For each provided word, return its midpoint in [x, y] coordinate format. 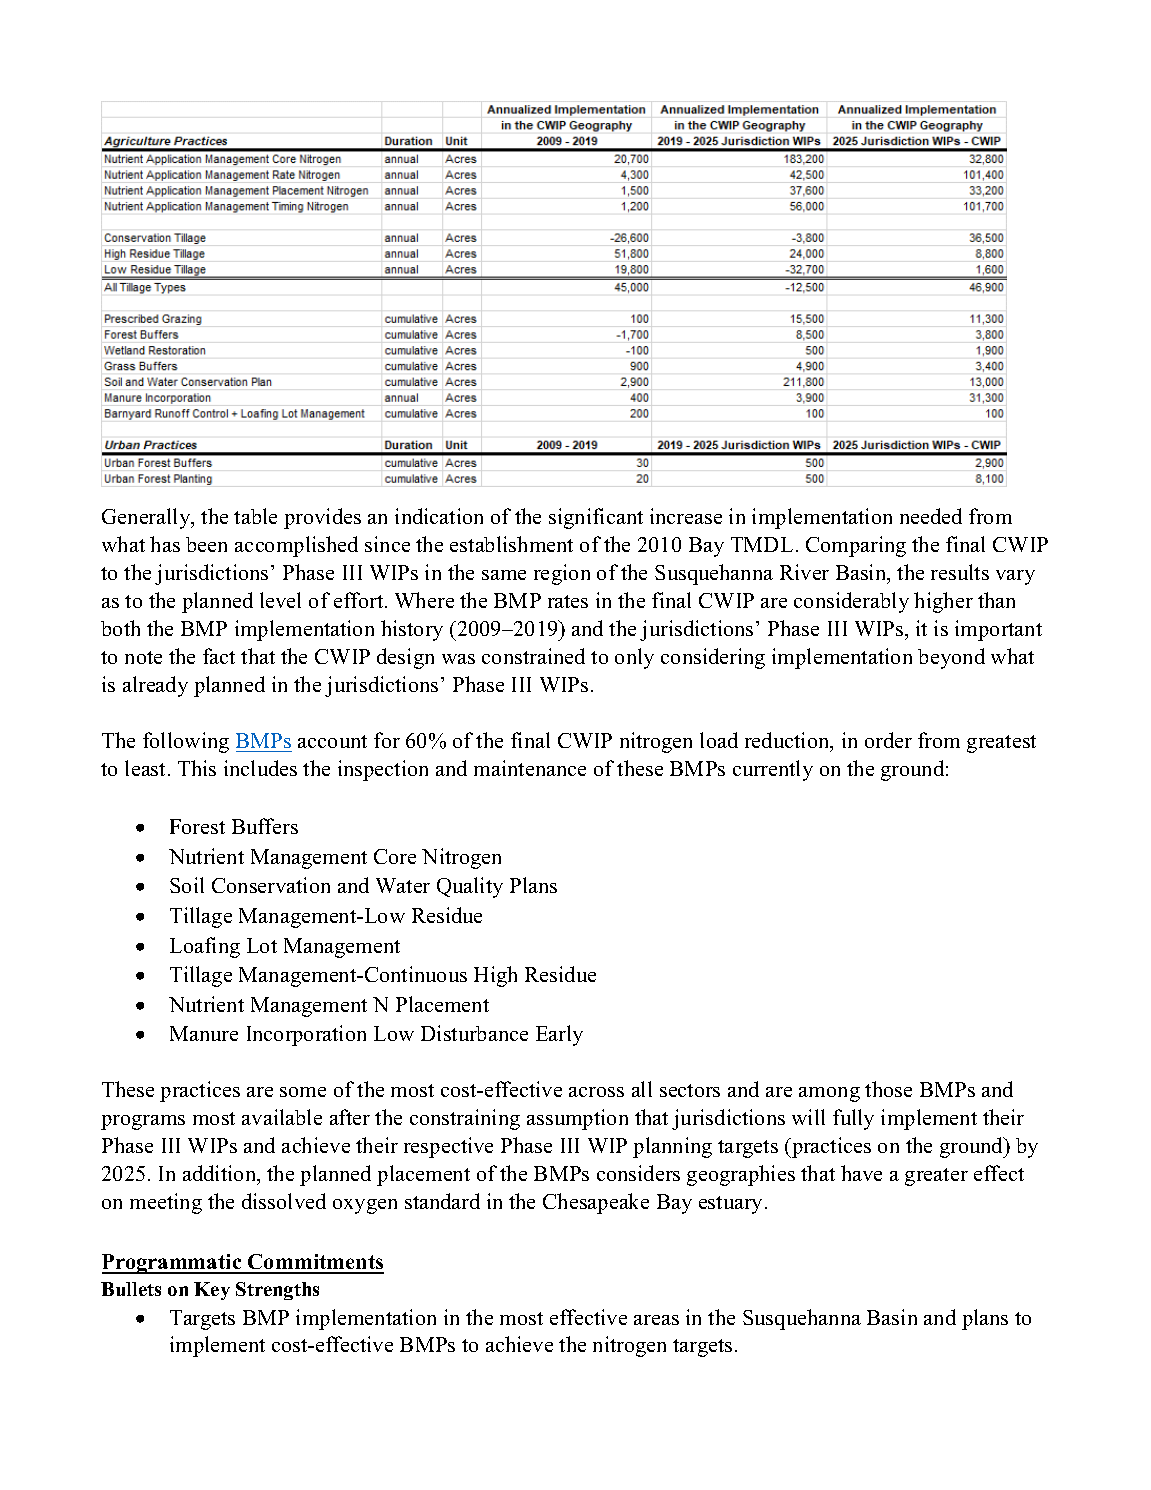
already [155, 686]
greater [936, 1177]
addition [221, 1175]
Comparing [856, 546]
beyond [951, 658]
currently [773, 770]
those [888, 1089]
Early [559, 1035]
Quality [470, 887]
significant [596, 518]
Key [212, 1291]
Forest [197, 826]
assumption [577, 1119]
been [206, 544]
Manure [204, 1033]
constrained [533, 656]
